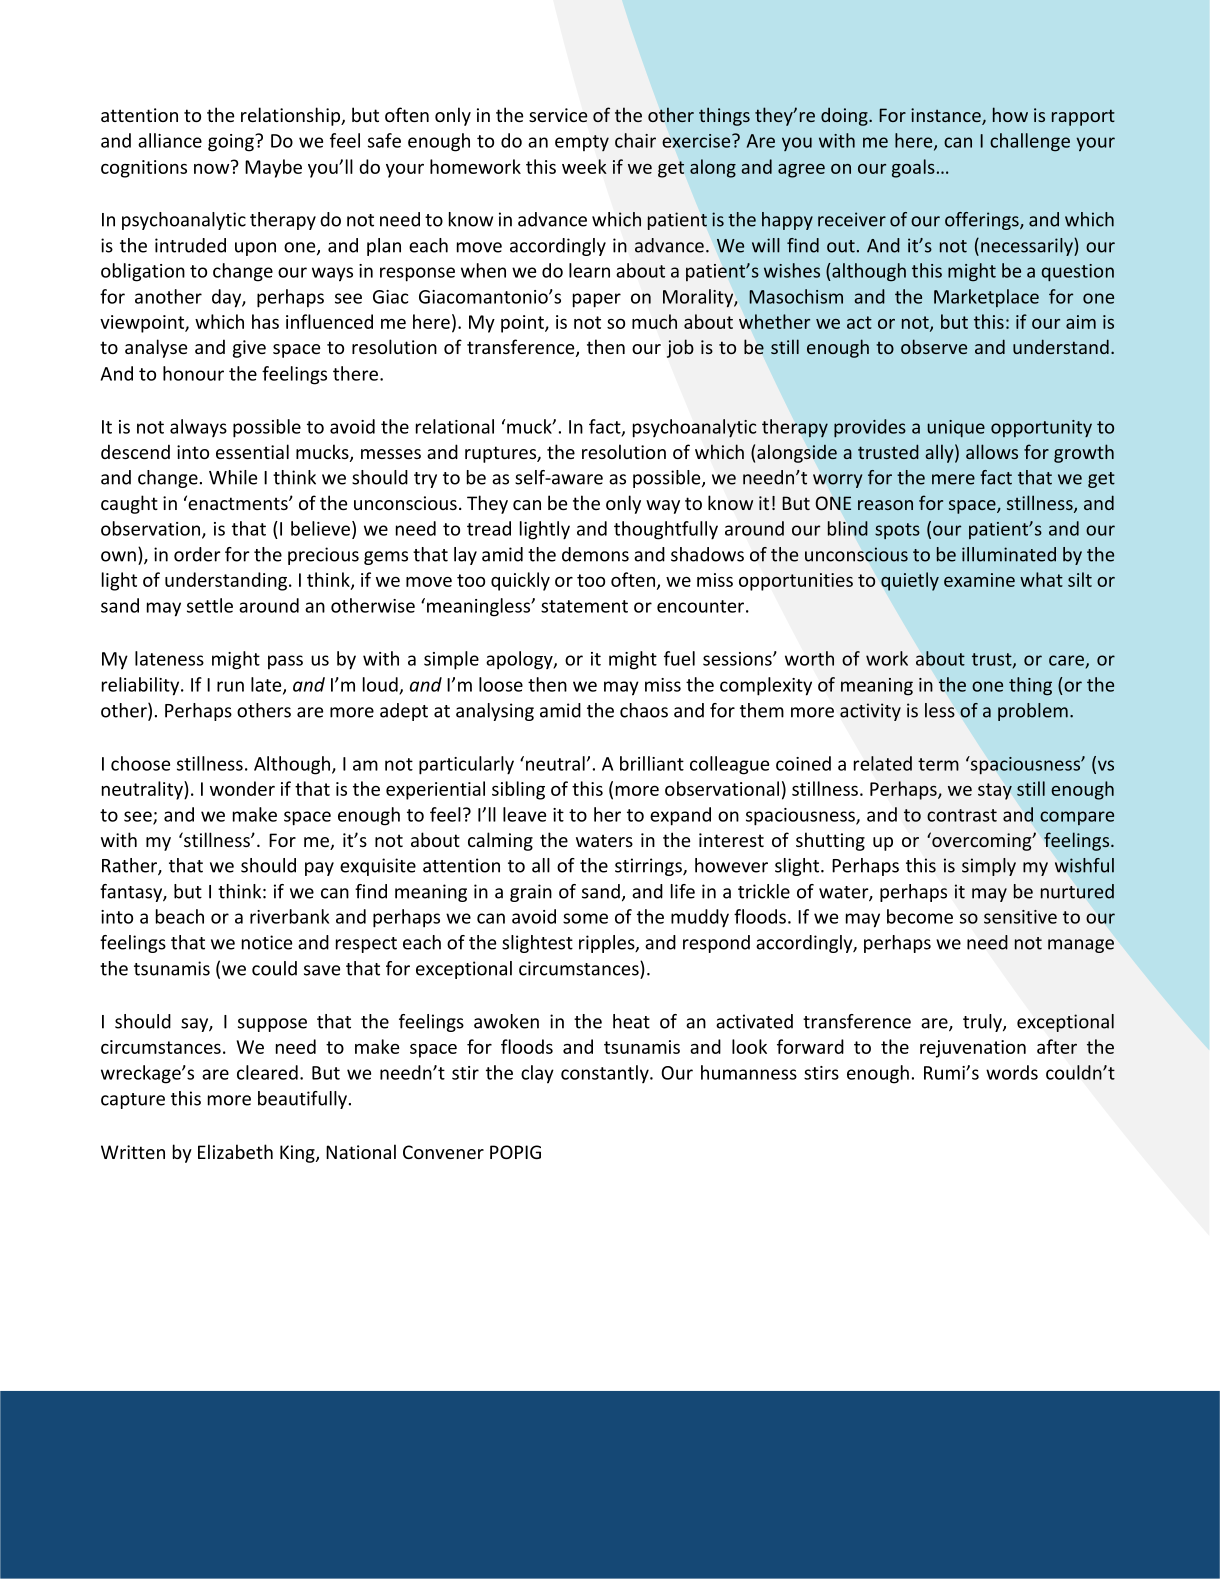 The image size is (1220, 1579). Describe the element at coordinates (531, 893) in the screenshot. I see `grain` at that location.
